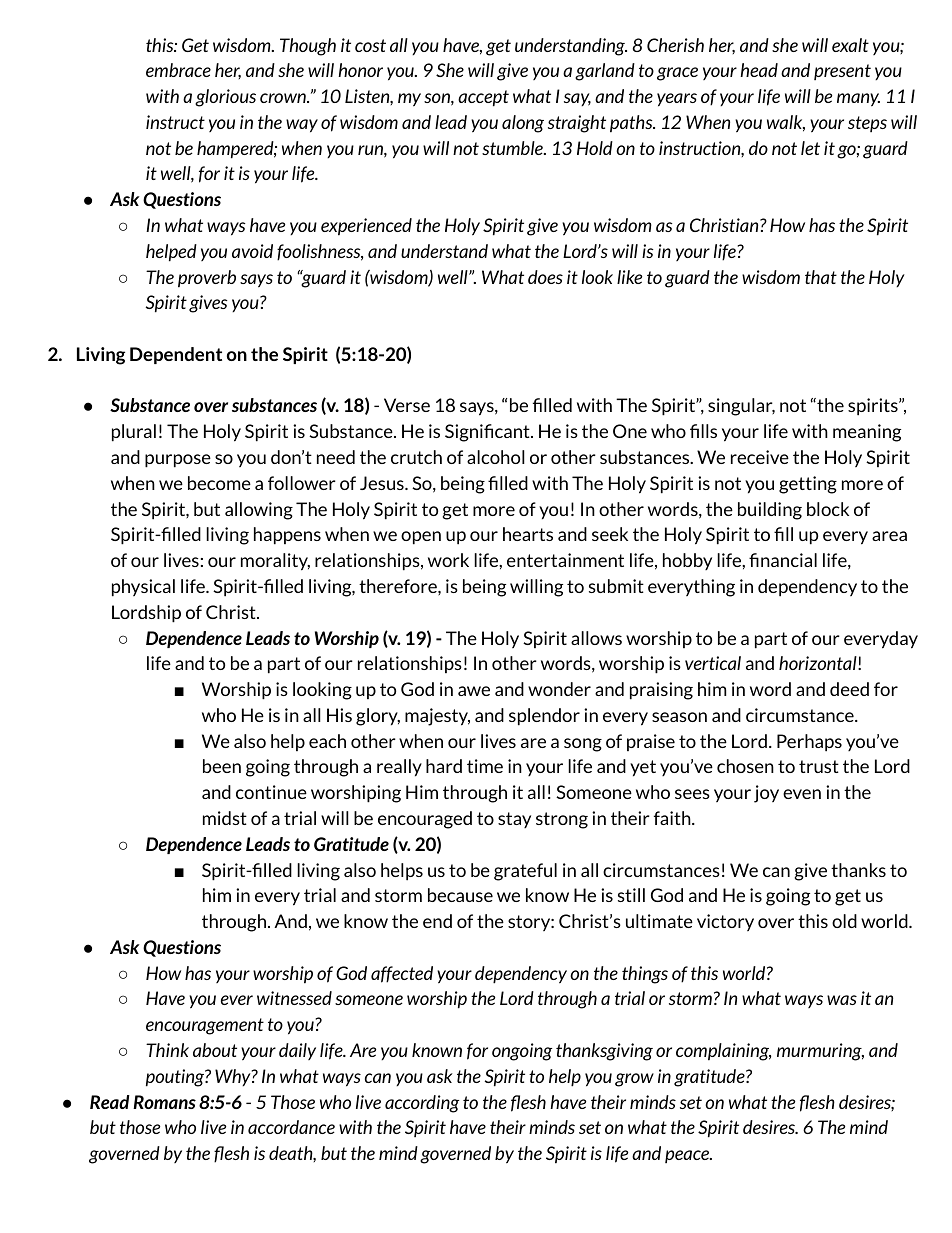 The image size is (952, 1233). What do you see at coordinates (222, 766) in the page?
I see `been` at bounding box center [222, 766].
